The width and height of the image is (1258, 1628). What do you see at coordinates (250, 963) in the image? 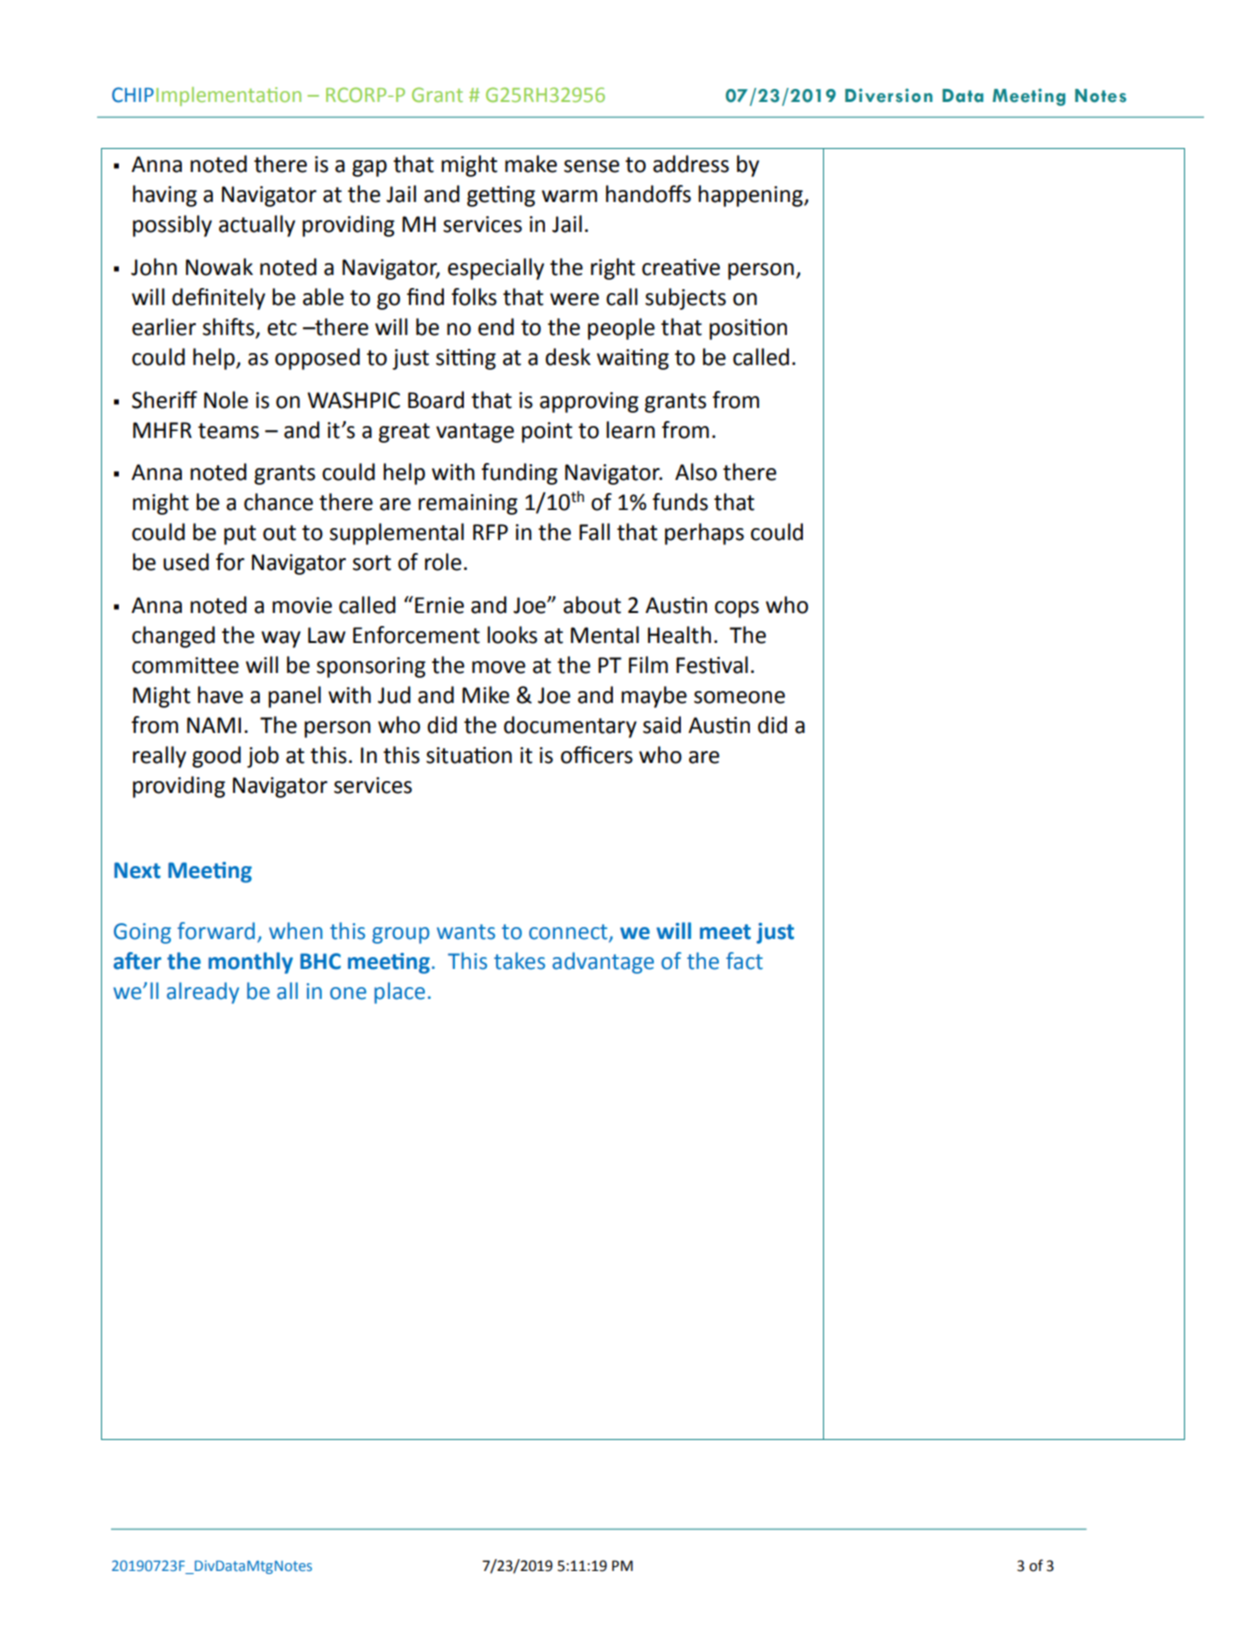
I see `monthly` at bounding box center [250, 963].
